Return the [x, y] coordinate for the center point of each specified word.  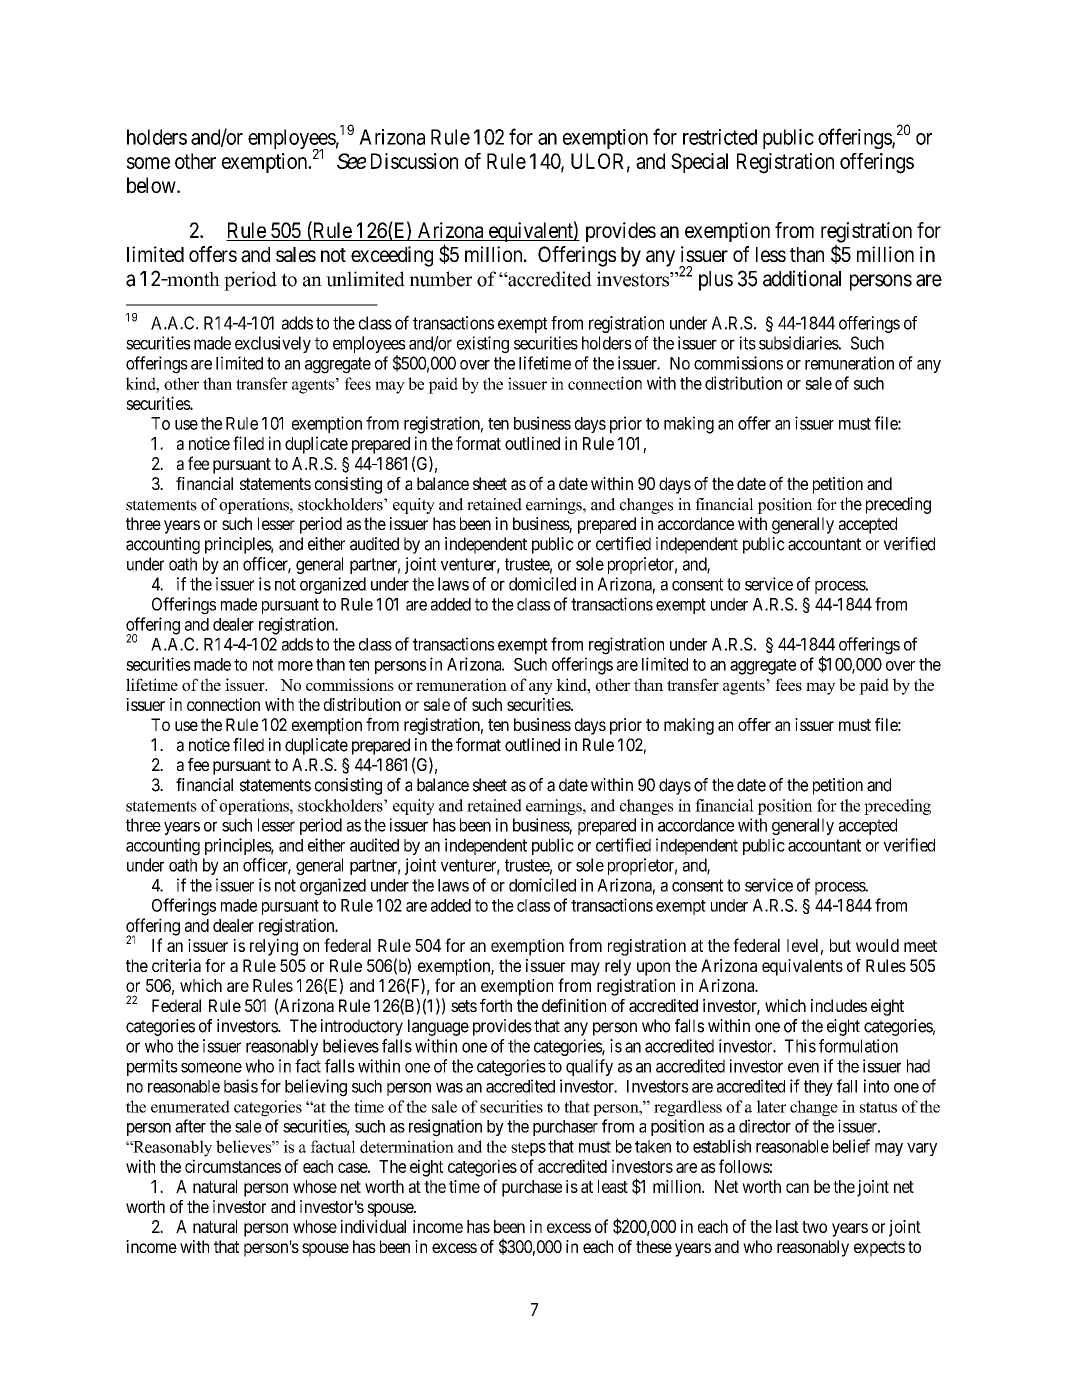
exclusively [273, 344]
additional [802, 278]
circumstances [233, 1166]
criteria [176, 965]
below [152, 185]
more [295, 666]
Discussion [414, 161]
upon [653, 969]
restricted [720, 137]
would [877, 945]
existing [483, 344]
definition [574, 1005]
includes [839, 1005]
